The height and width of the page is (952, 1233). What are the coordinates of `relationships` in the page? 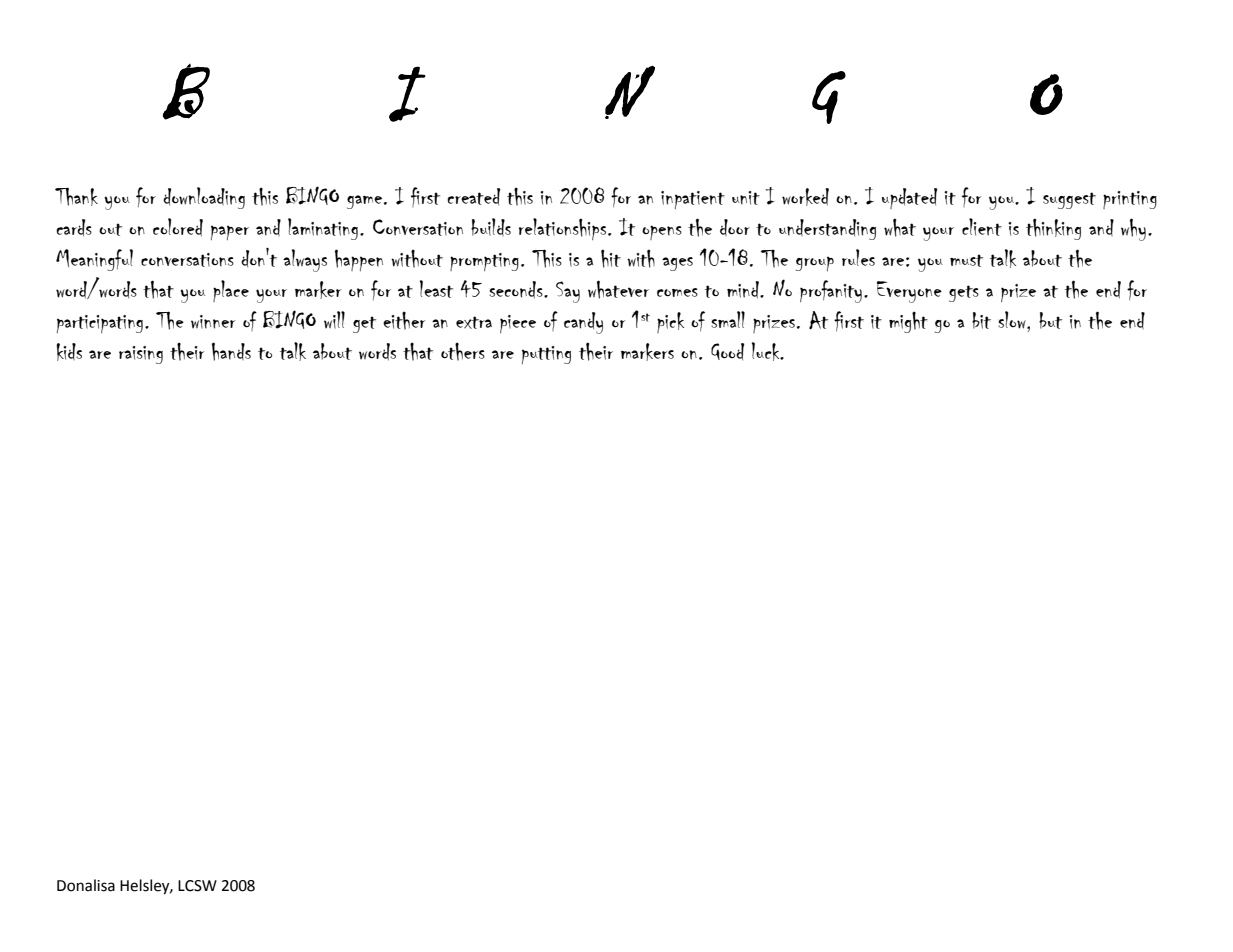 It's located at (562, 229).
